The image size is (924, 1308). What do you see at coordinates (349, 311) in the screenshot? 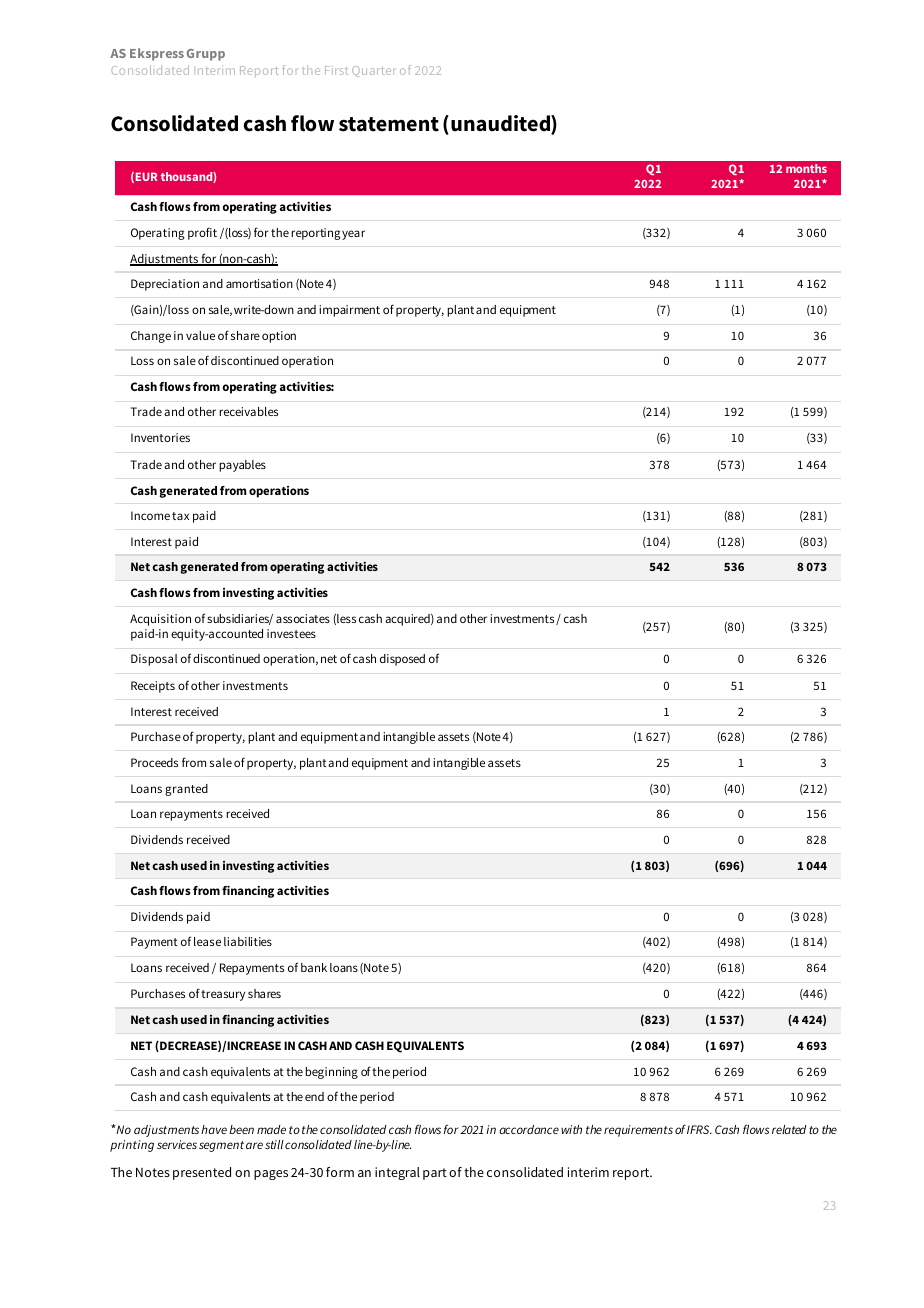
I see `impairment` at bounding box center [349, 311].
